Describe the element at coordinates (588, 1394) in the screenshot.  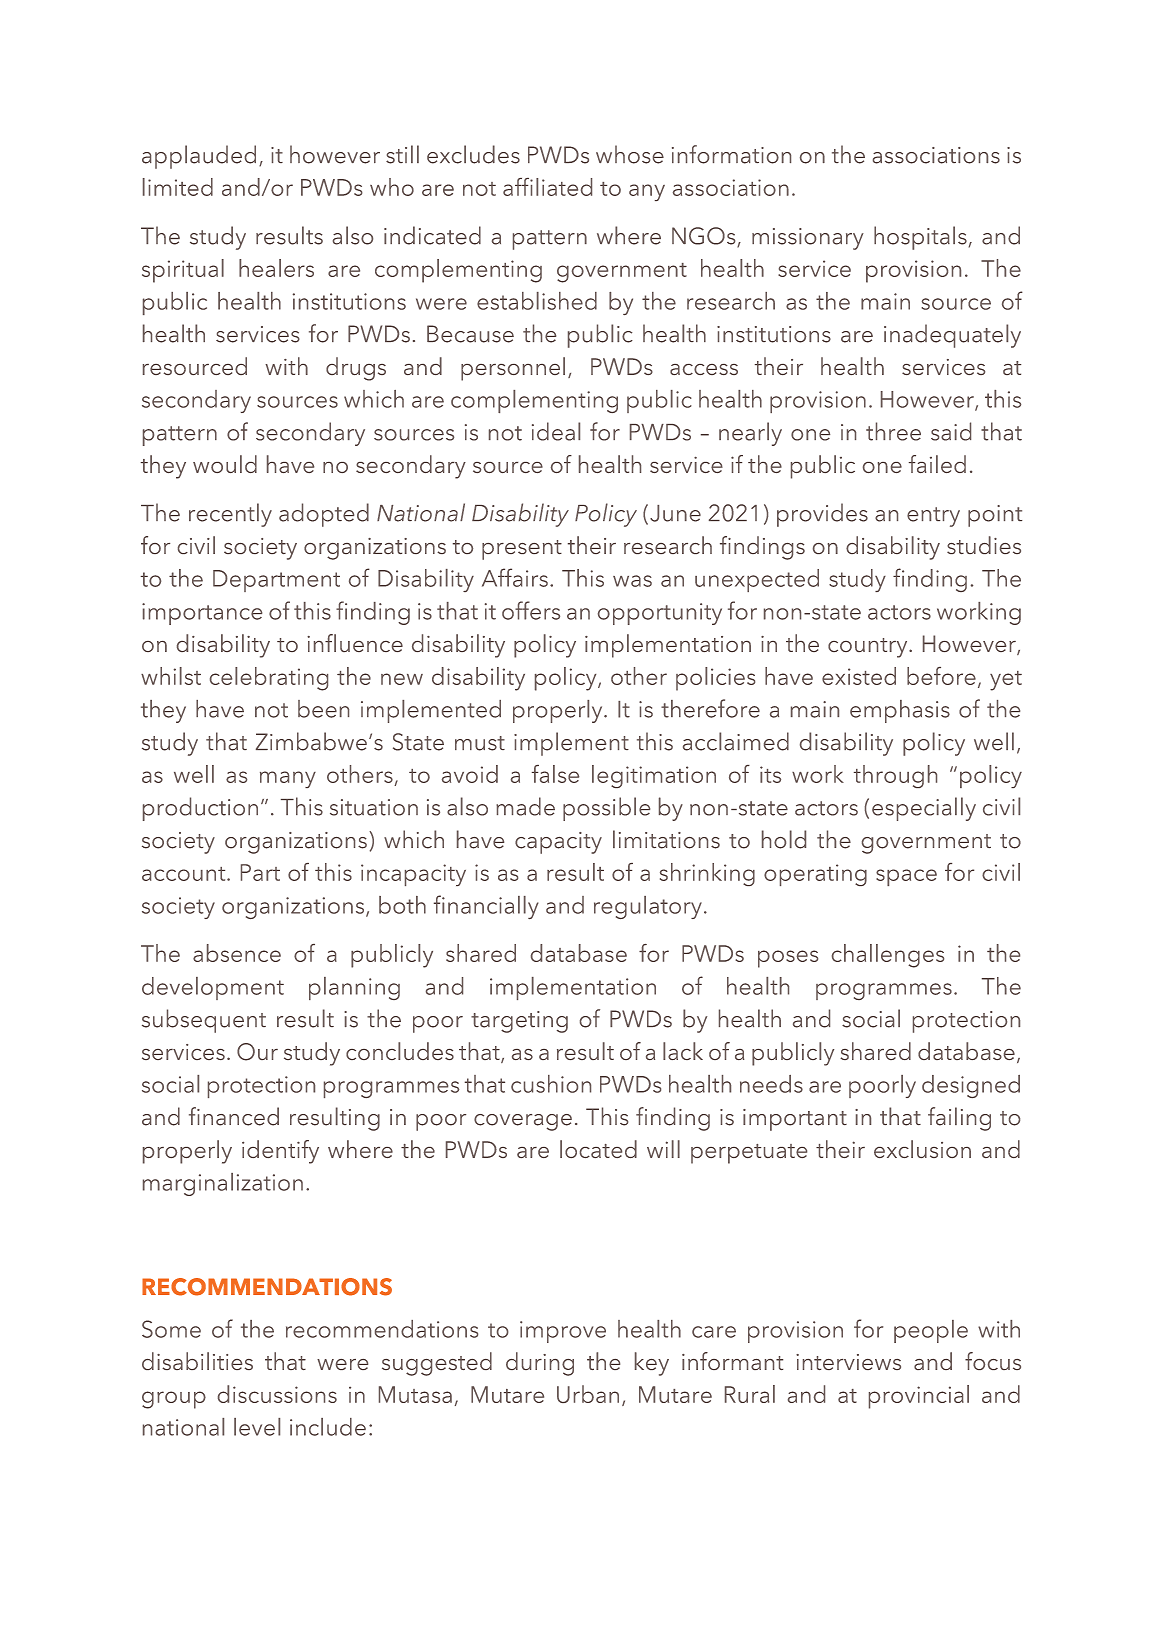
I see `Urban` at that location.
